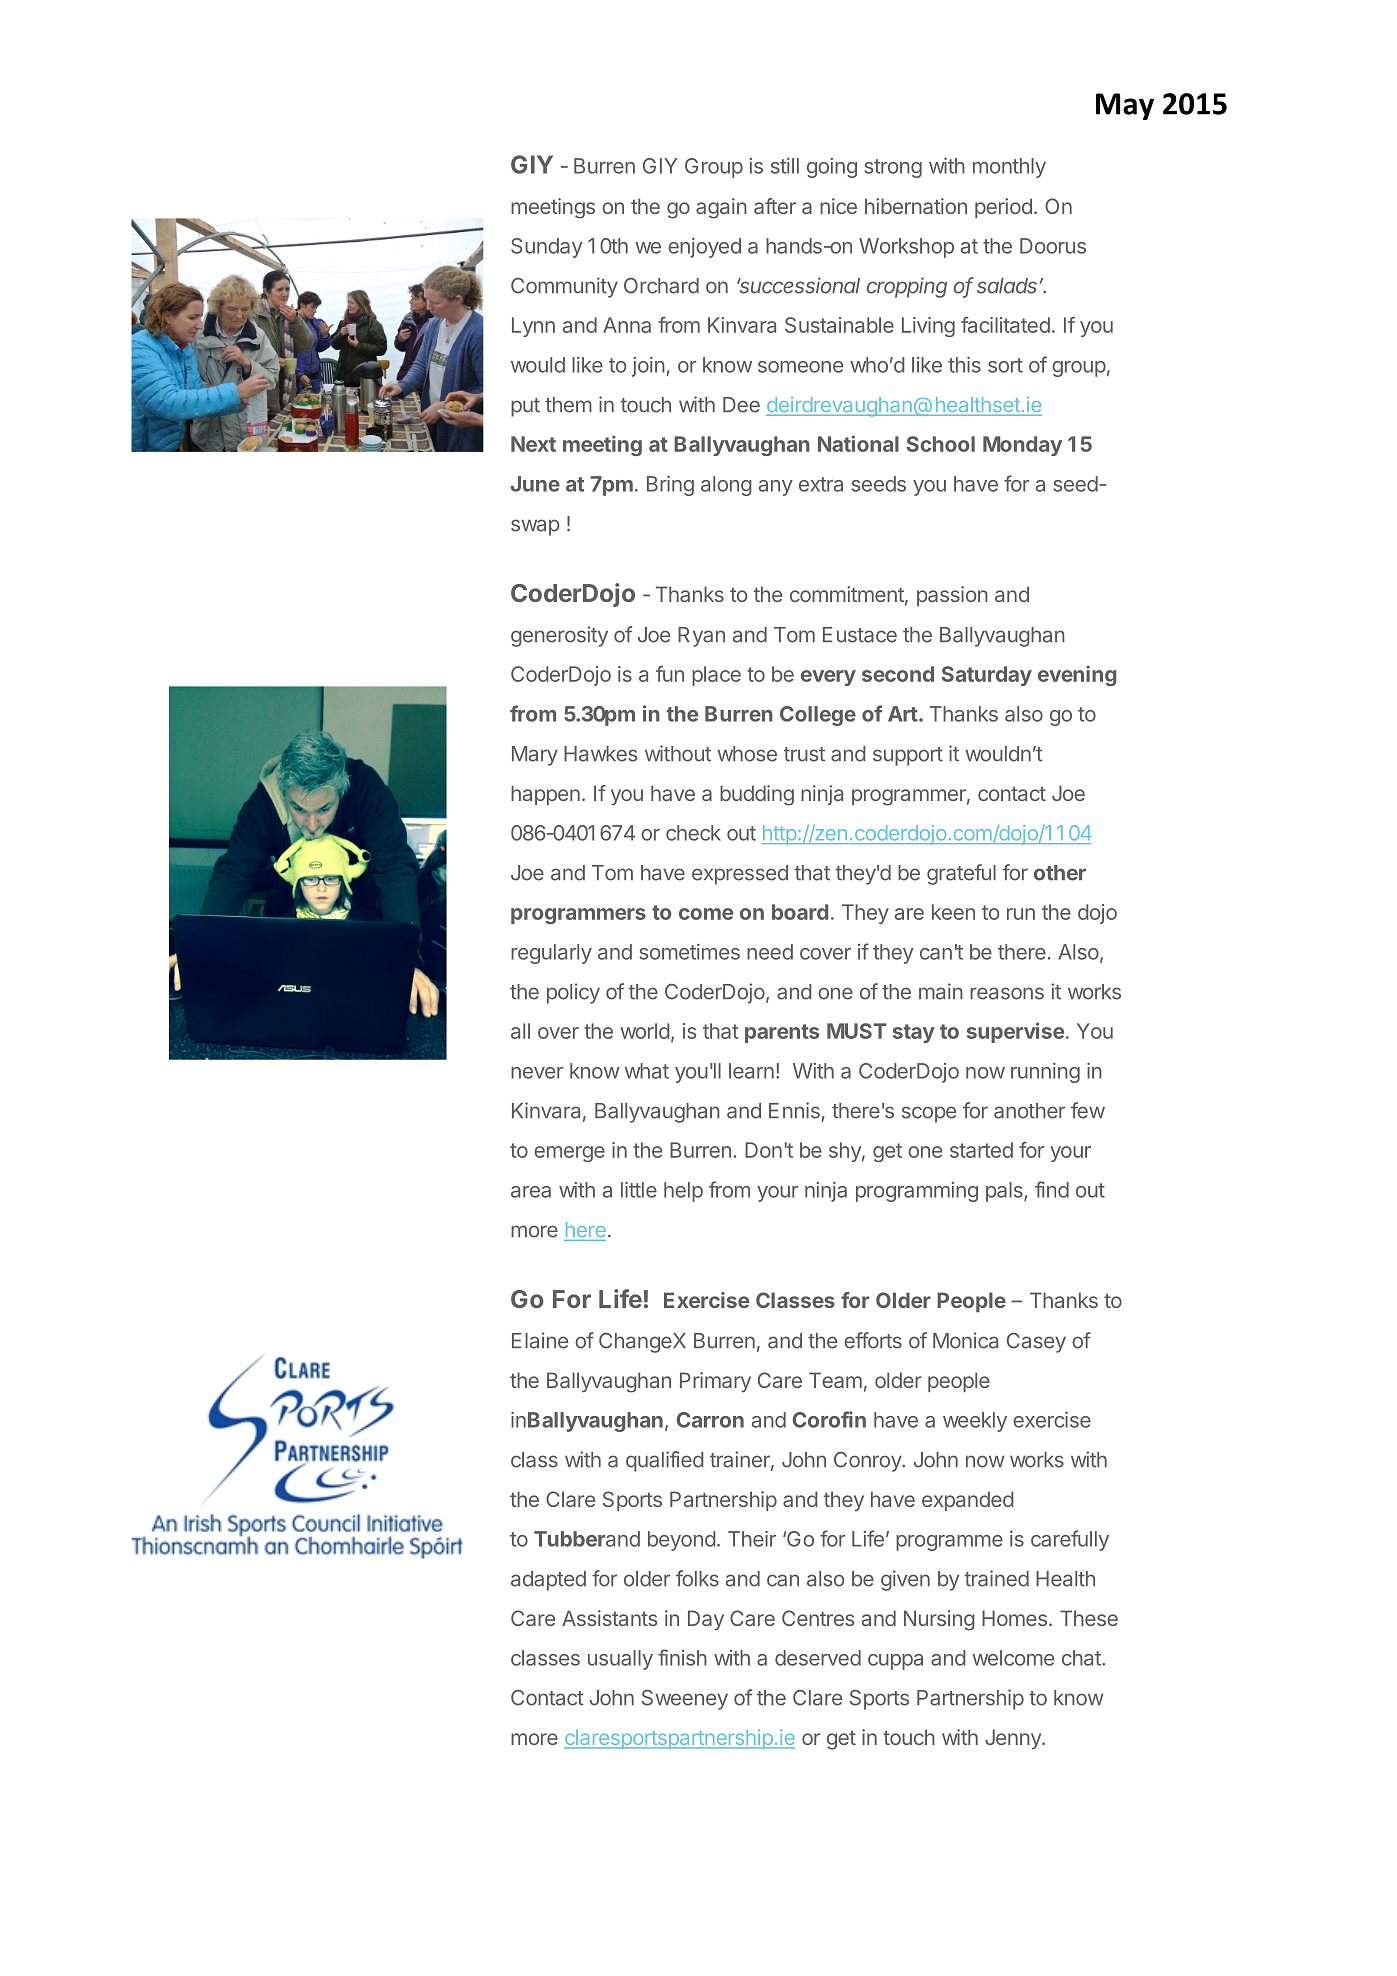 This screenshot has width=1397, height=1976. I want to click on Casey, so click(1036, 1343).
